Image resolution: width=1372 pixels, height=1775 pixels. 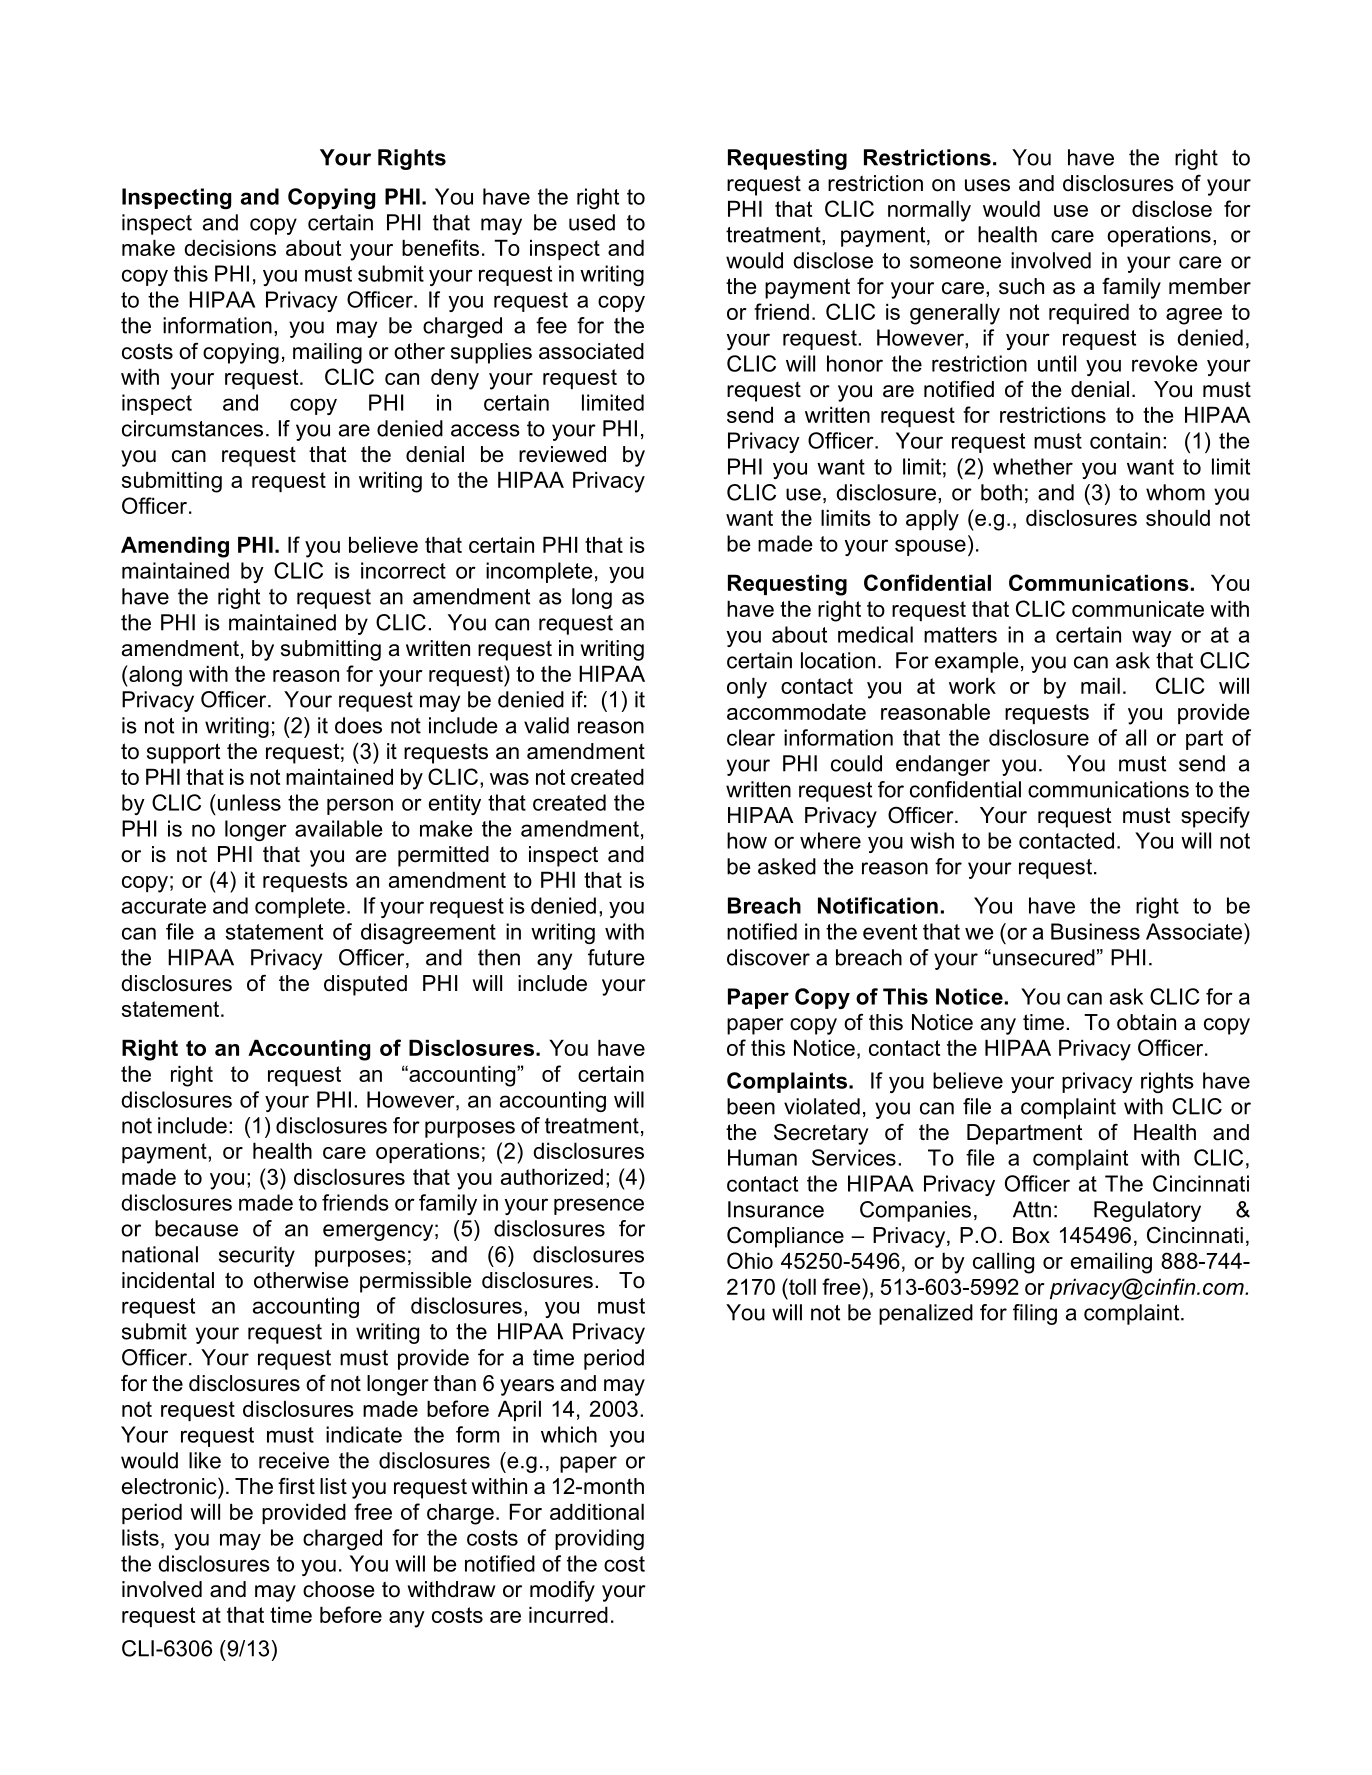 What do you see at coordinates (747, 688) in the image?
I see `only` at bounding box center [747, 688].
